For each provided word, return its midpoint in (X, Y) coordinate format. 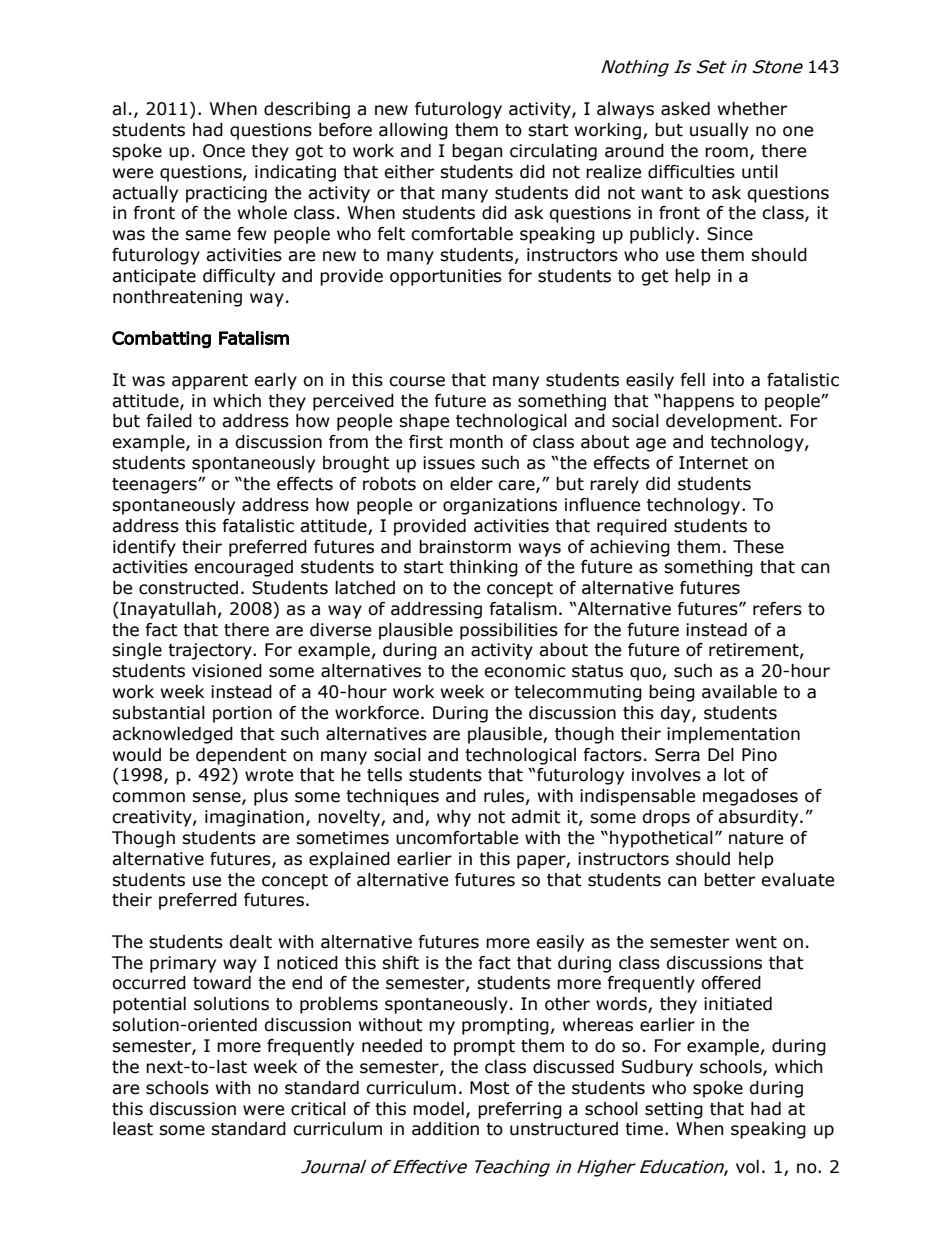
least (133, 1129)
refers (777, 609)
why (454, 818)
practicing (226, 194)
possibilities (509, 631)
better (729, 880)
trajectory (211, 651)
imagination (254, 818)
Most (490, 1088)
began (477, 152)
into (728, 380)
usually (719, 131)
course (417, 381)
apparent (210, 382)
